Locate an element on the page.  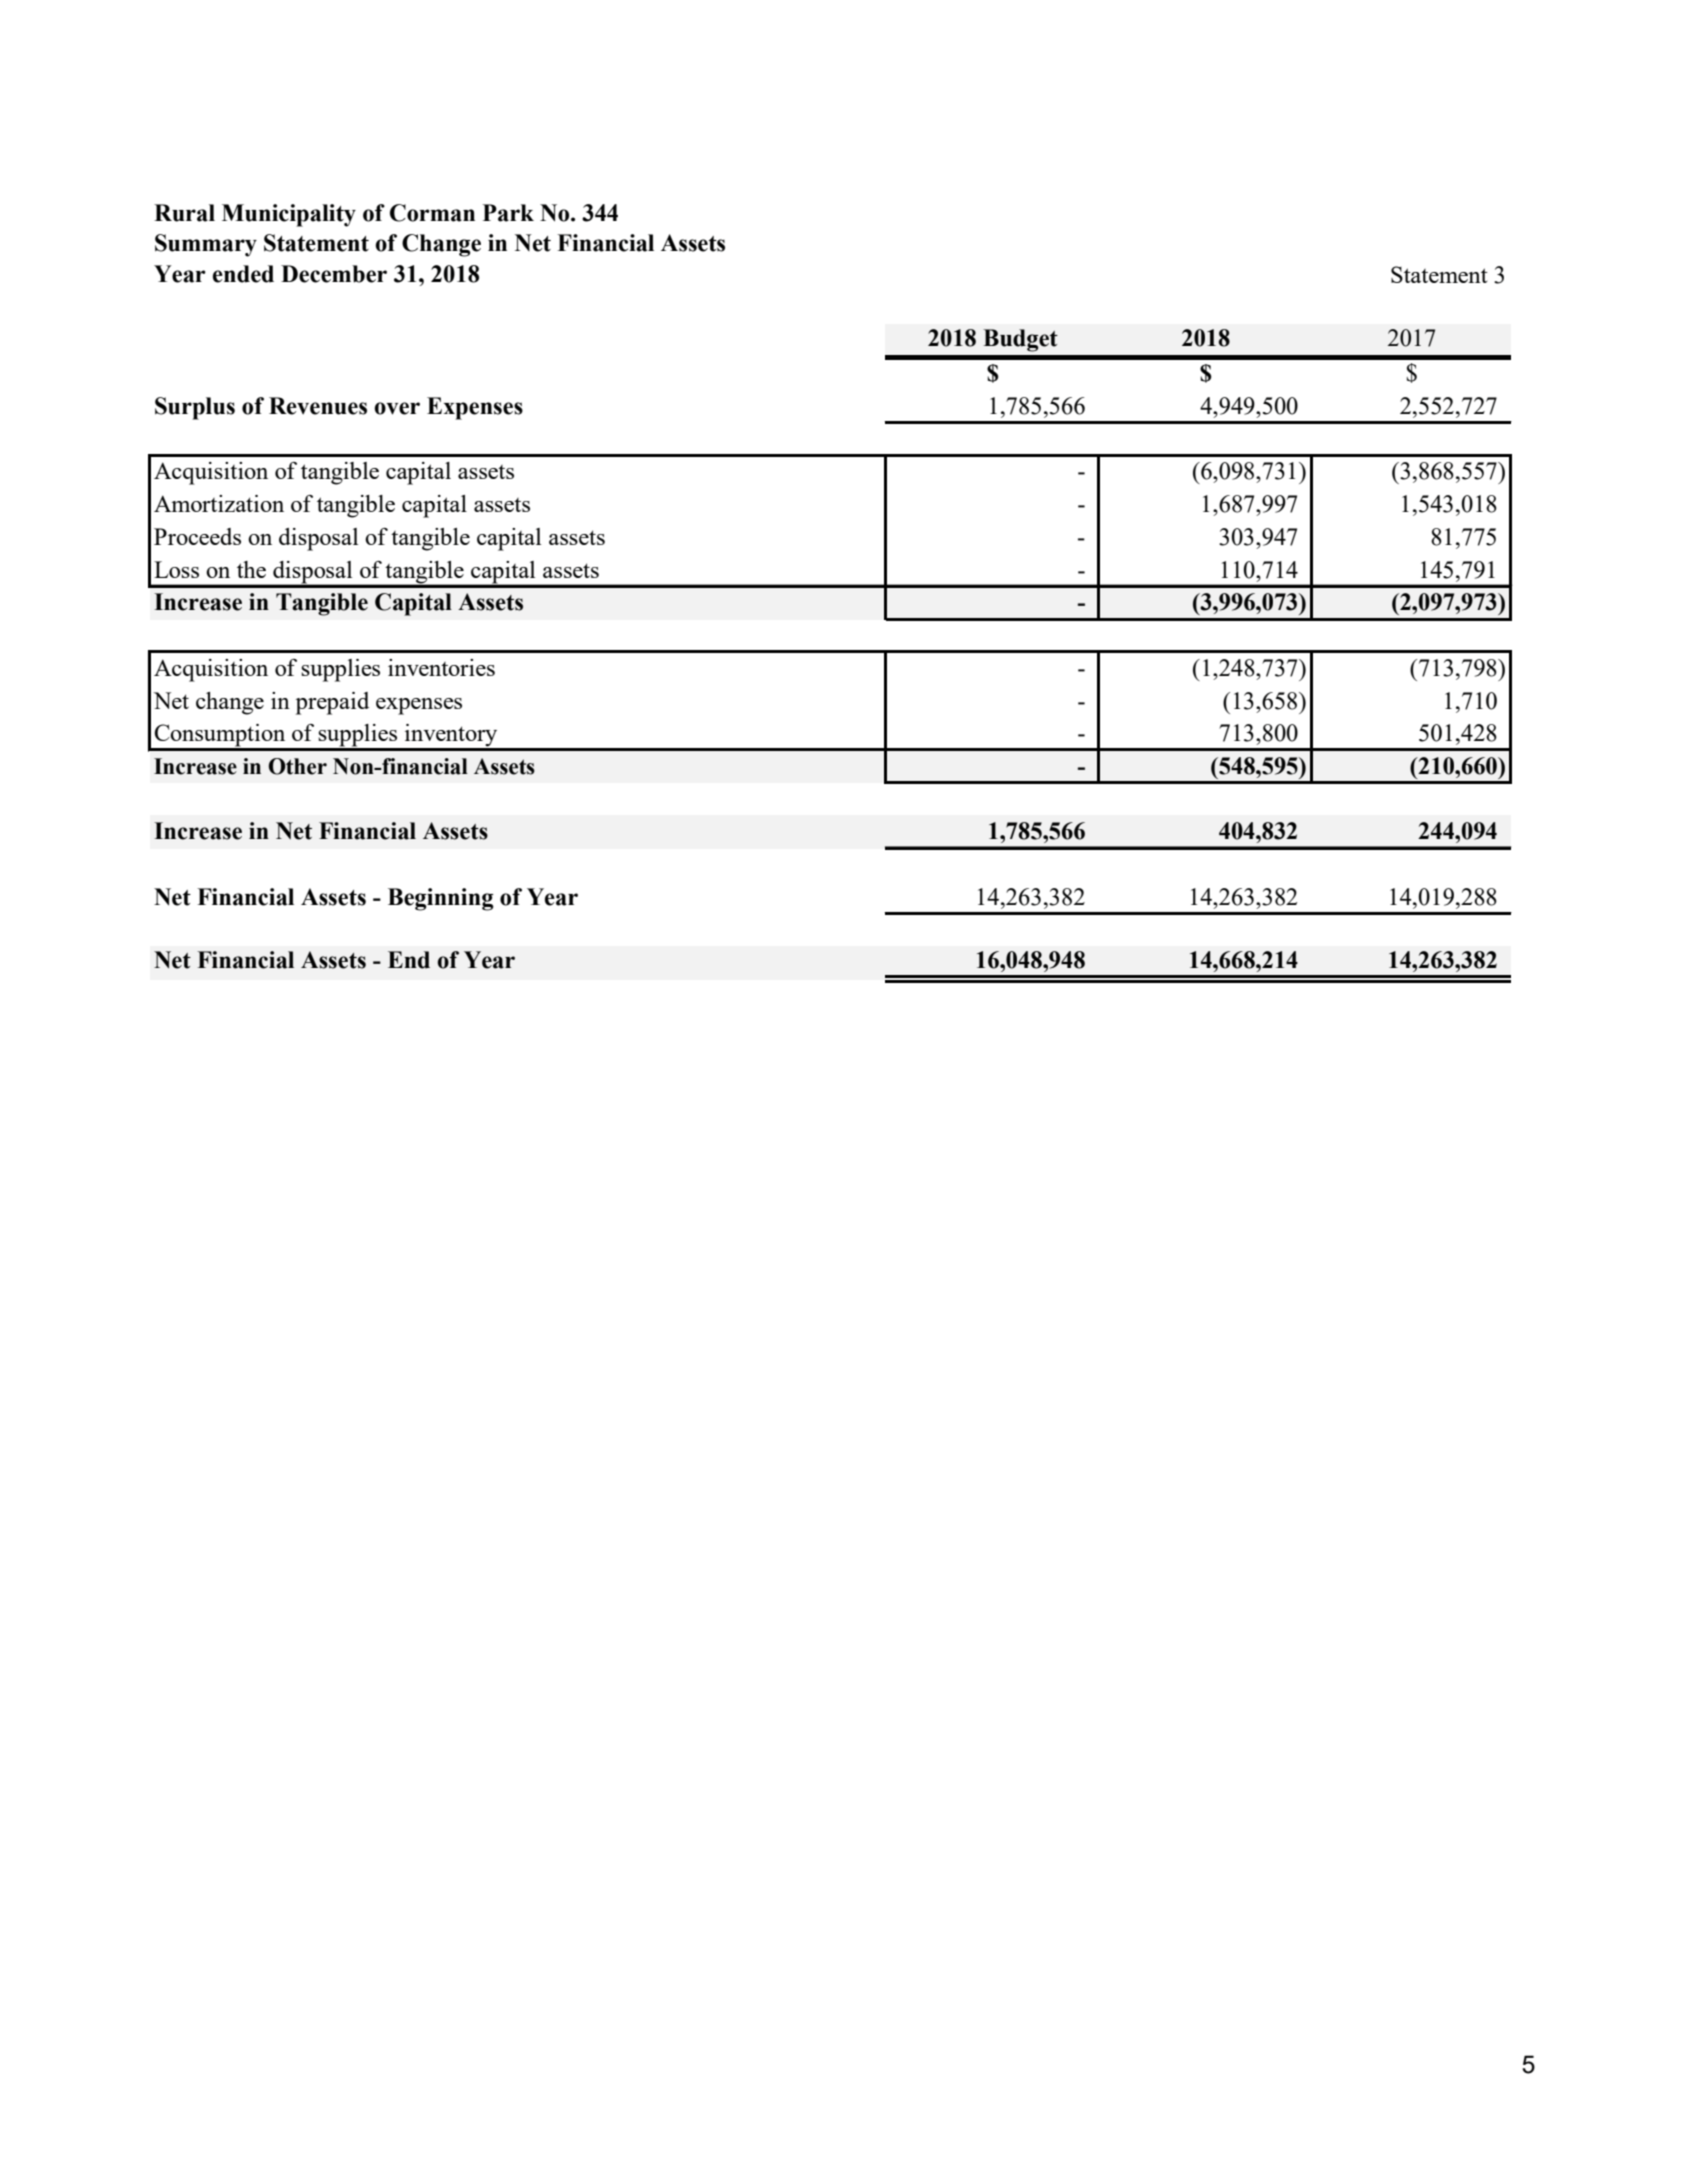
ended is located at coordinates (243, 274).
